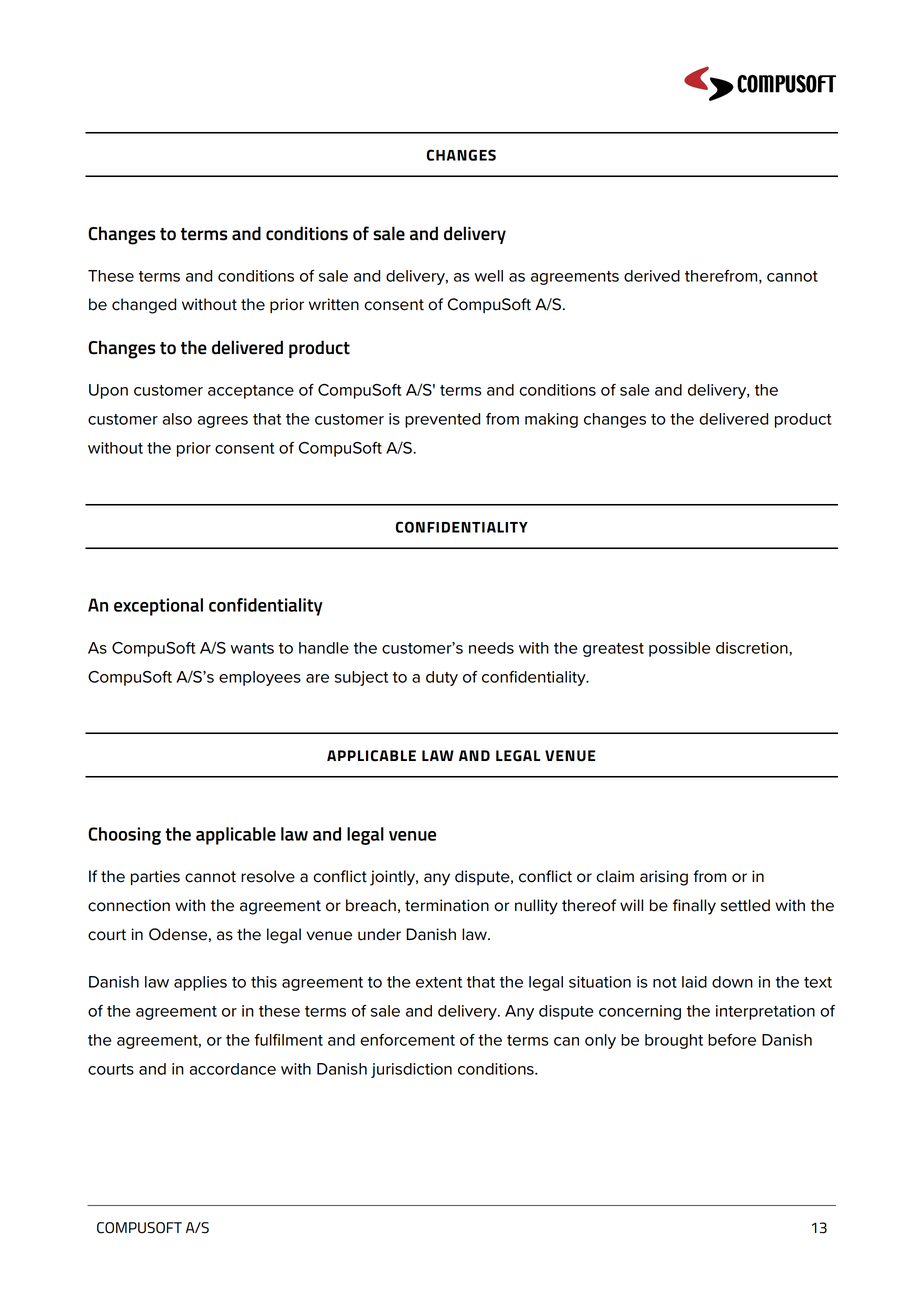  What do you see at coordinates (144, 306) in the screenshot?
I see `changed` at bounding box center [144, 306].
